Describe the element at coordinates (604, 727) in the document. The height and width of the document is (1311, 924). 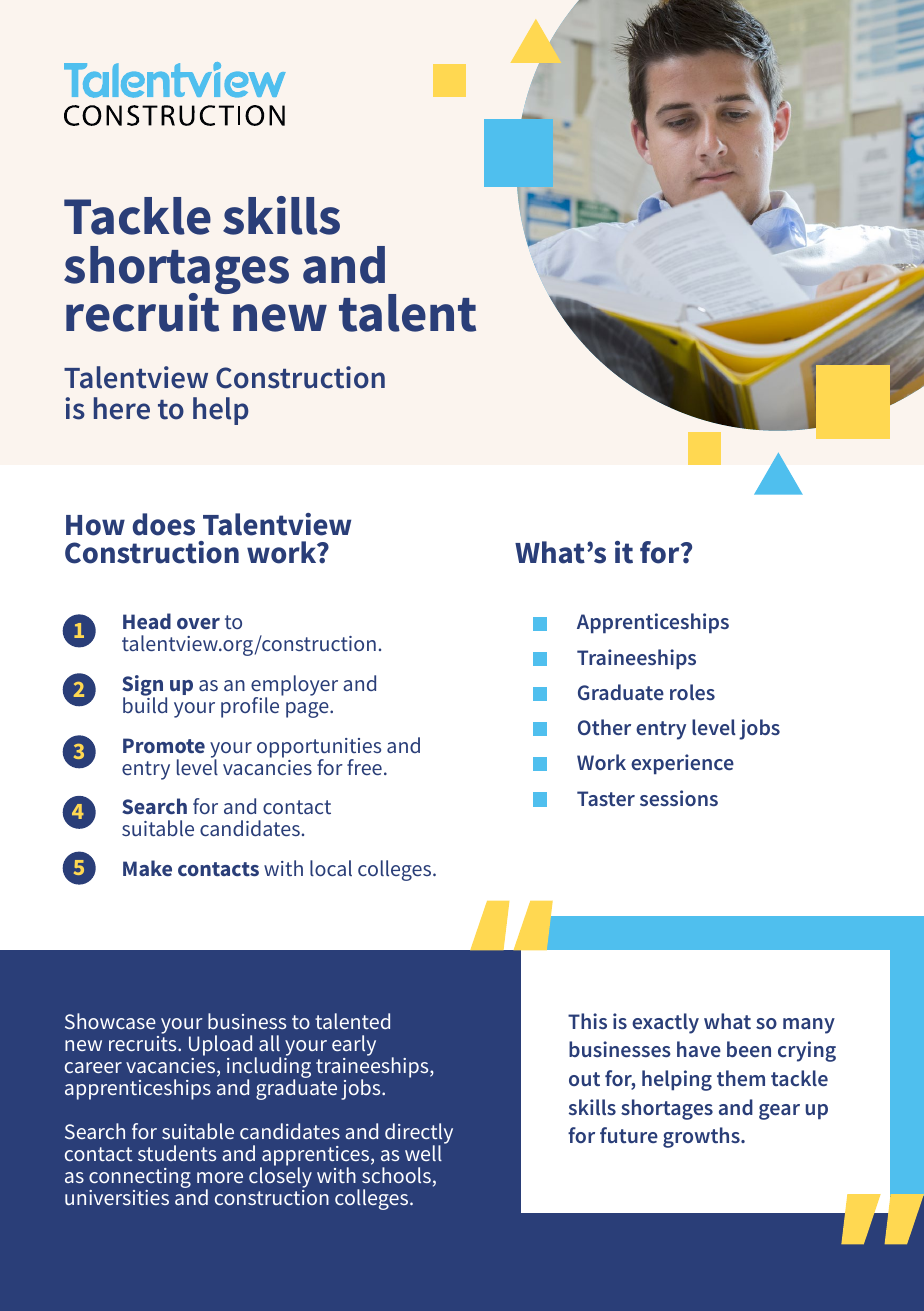
I see `Other` at that location.
